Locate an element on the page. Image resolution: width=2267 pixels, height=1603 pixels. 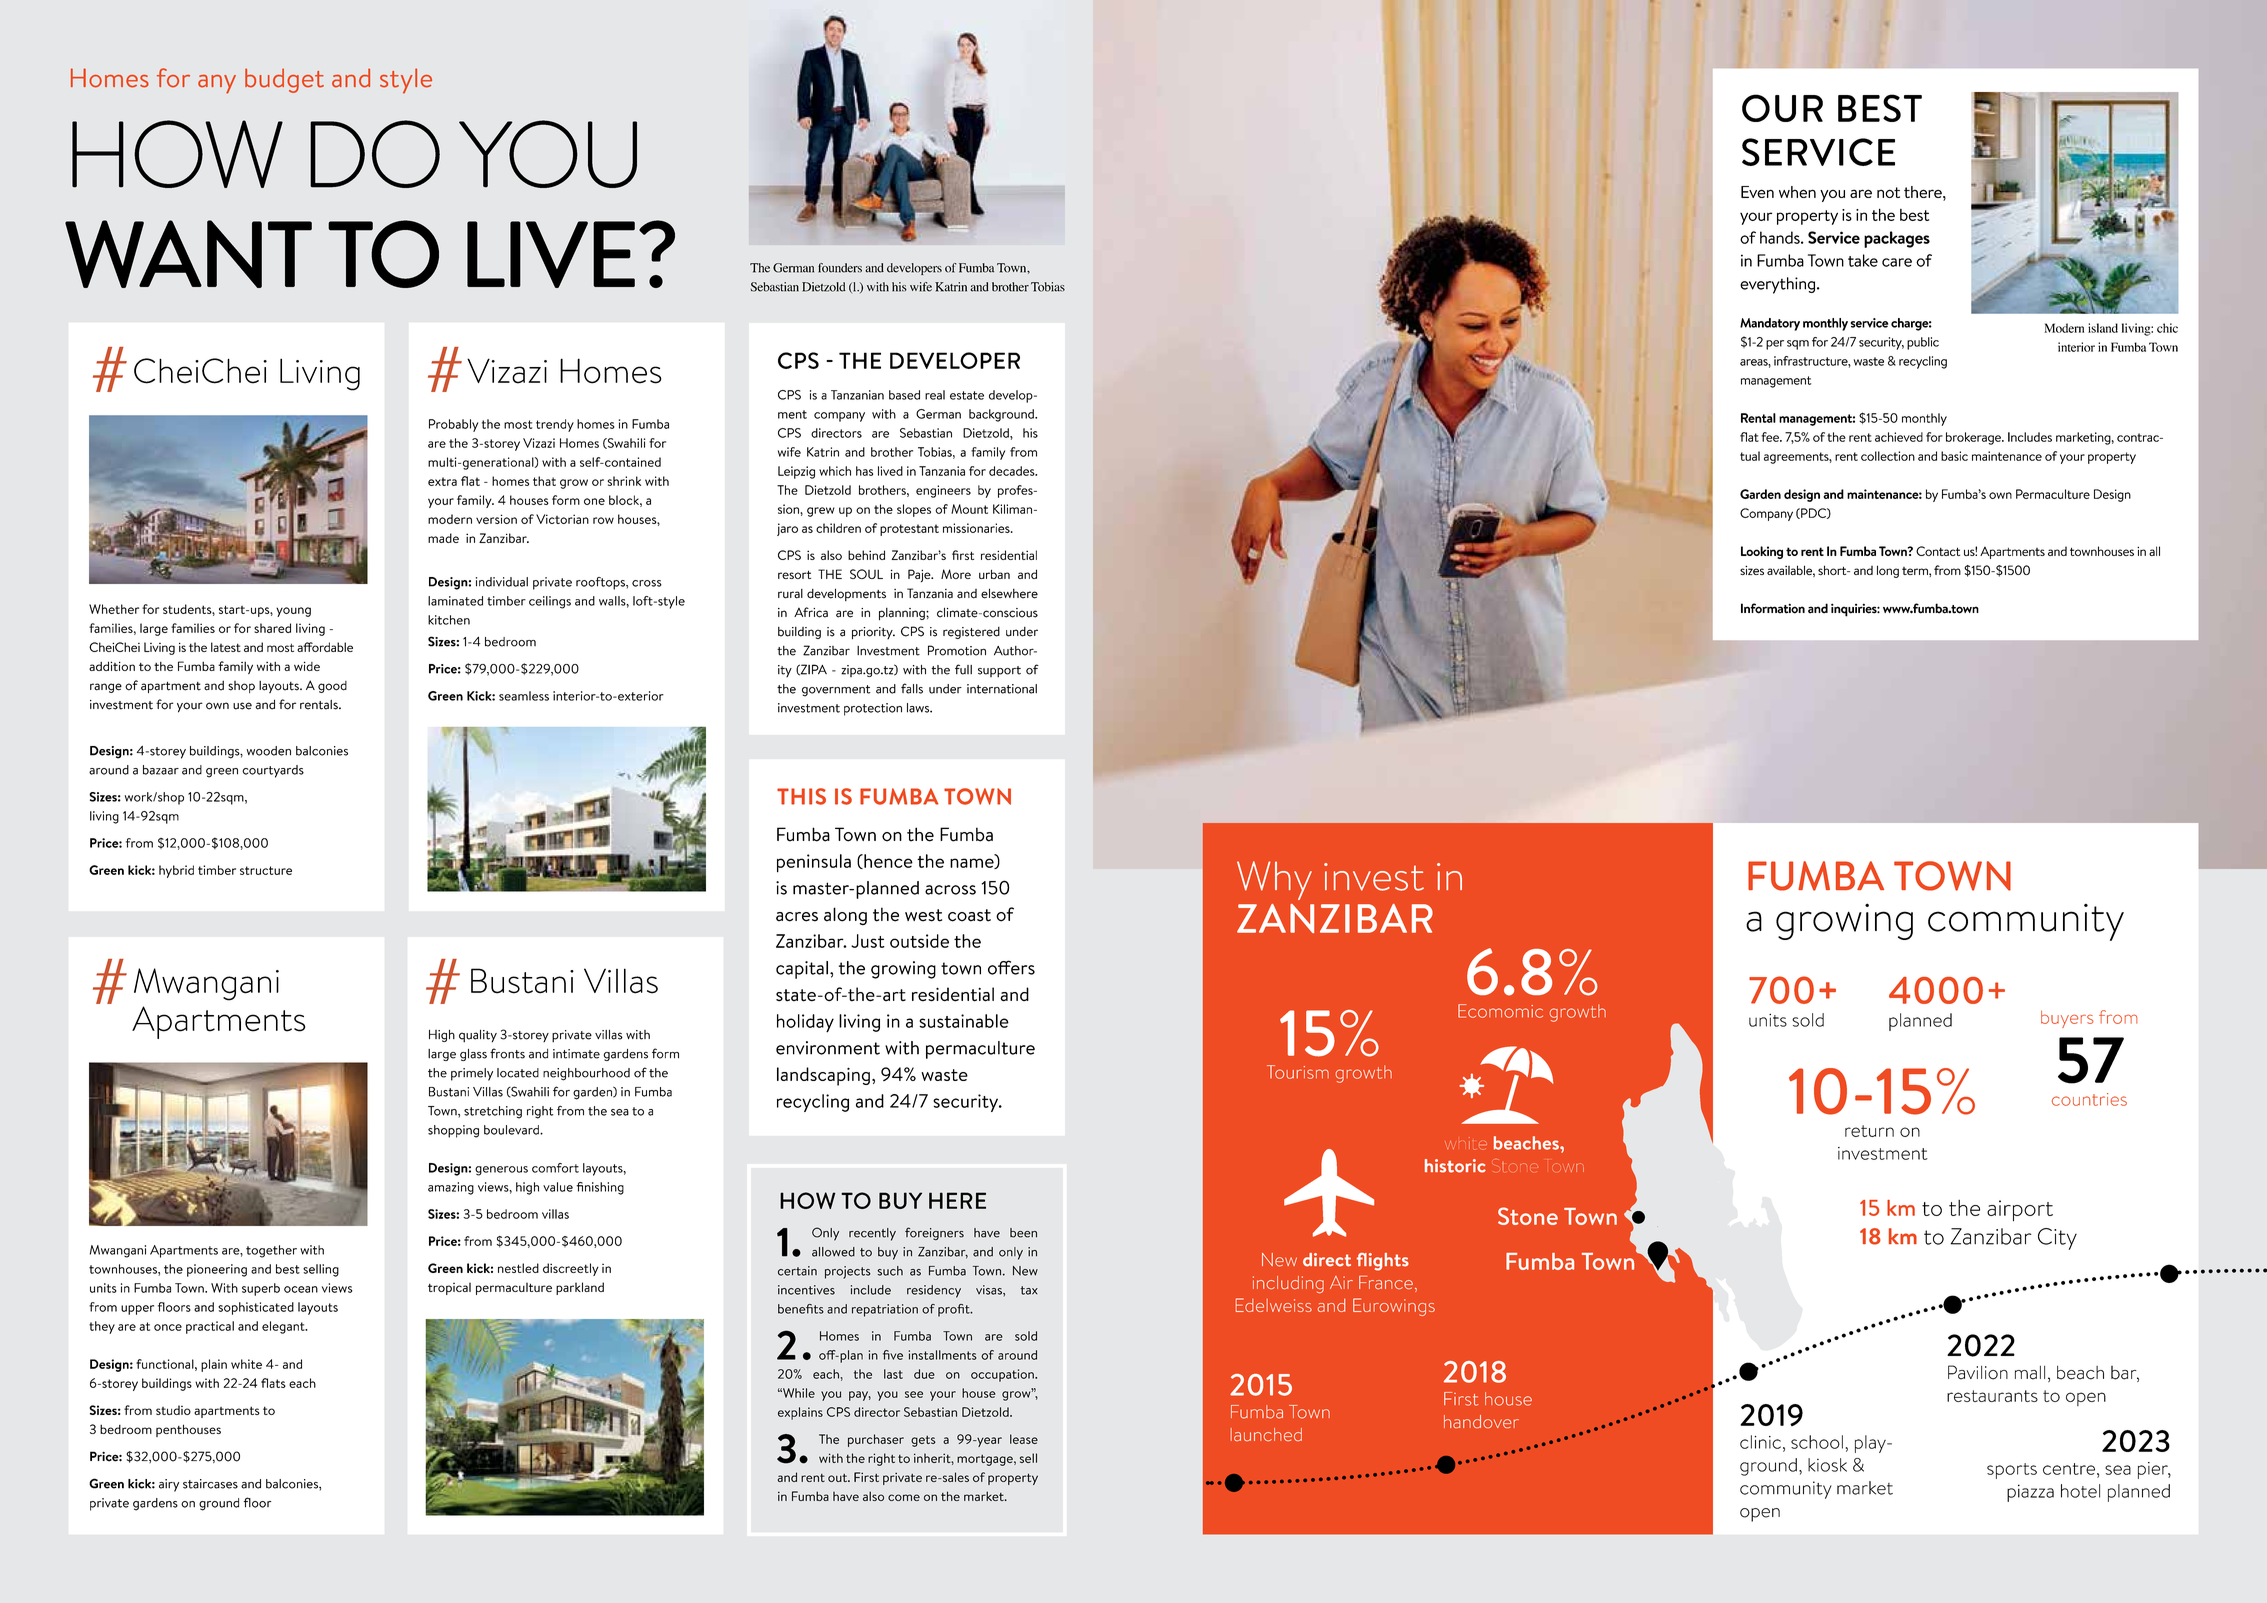
buyers is located at coordinates (2067, 1019).
